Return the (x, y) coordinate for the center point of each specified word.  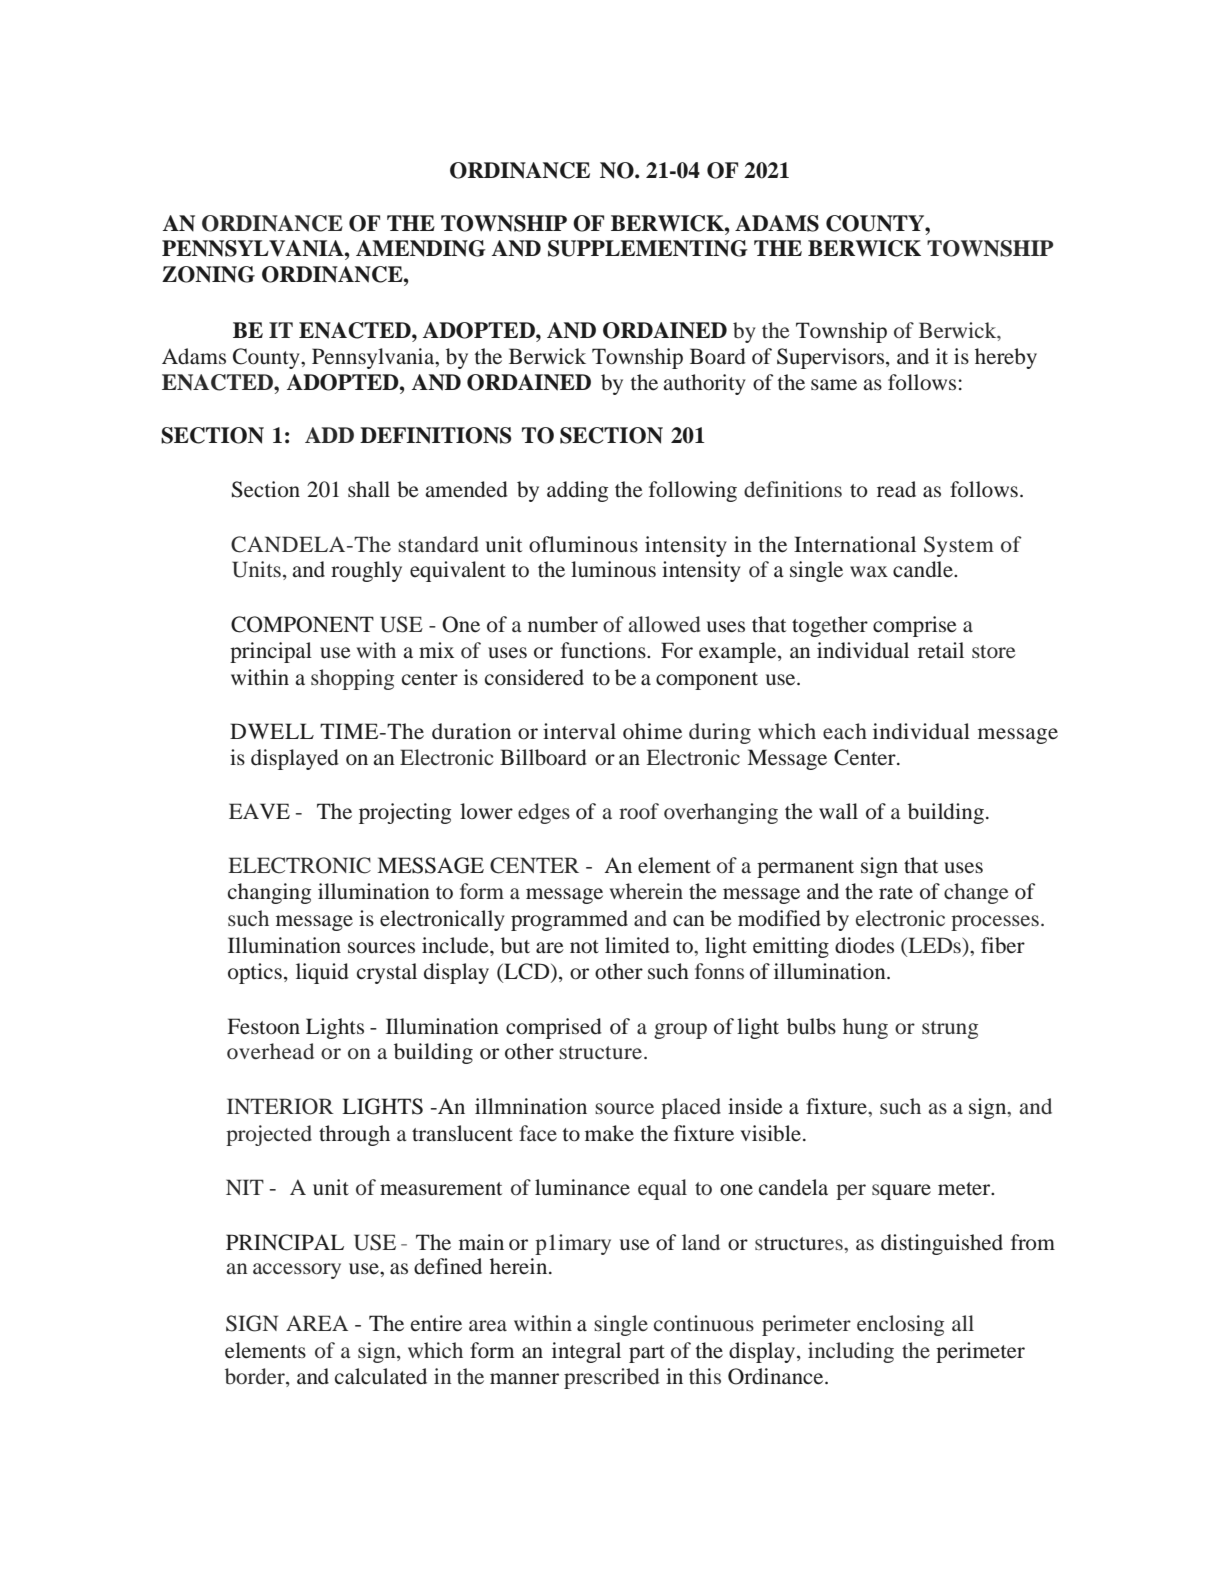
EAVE (259, 811)
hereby (1006, 358)
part (647, 1354)
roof (639, 811)
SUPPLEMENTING (648, 248)
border (256, 1377)
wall (838, 811)
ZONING (208, 274)
